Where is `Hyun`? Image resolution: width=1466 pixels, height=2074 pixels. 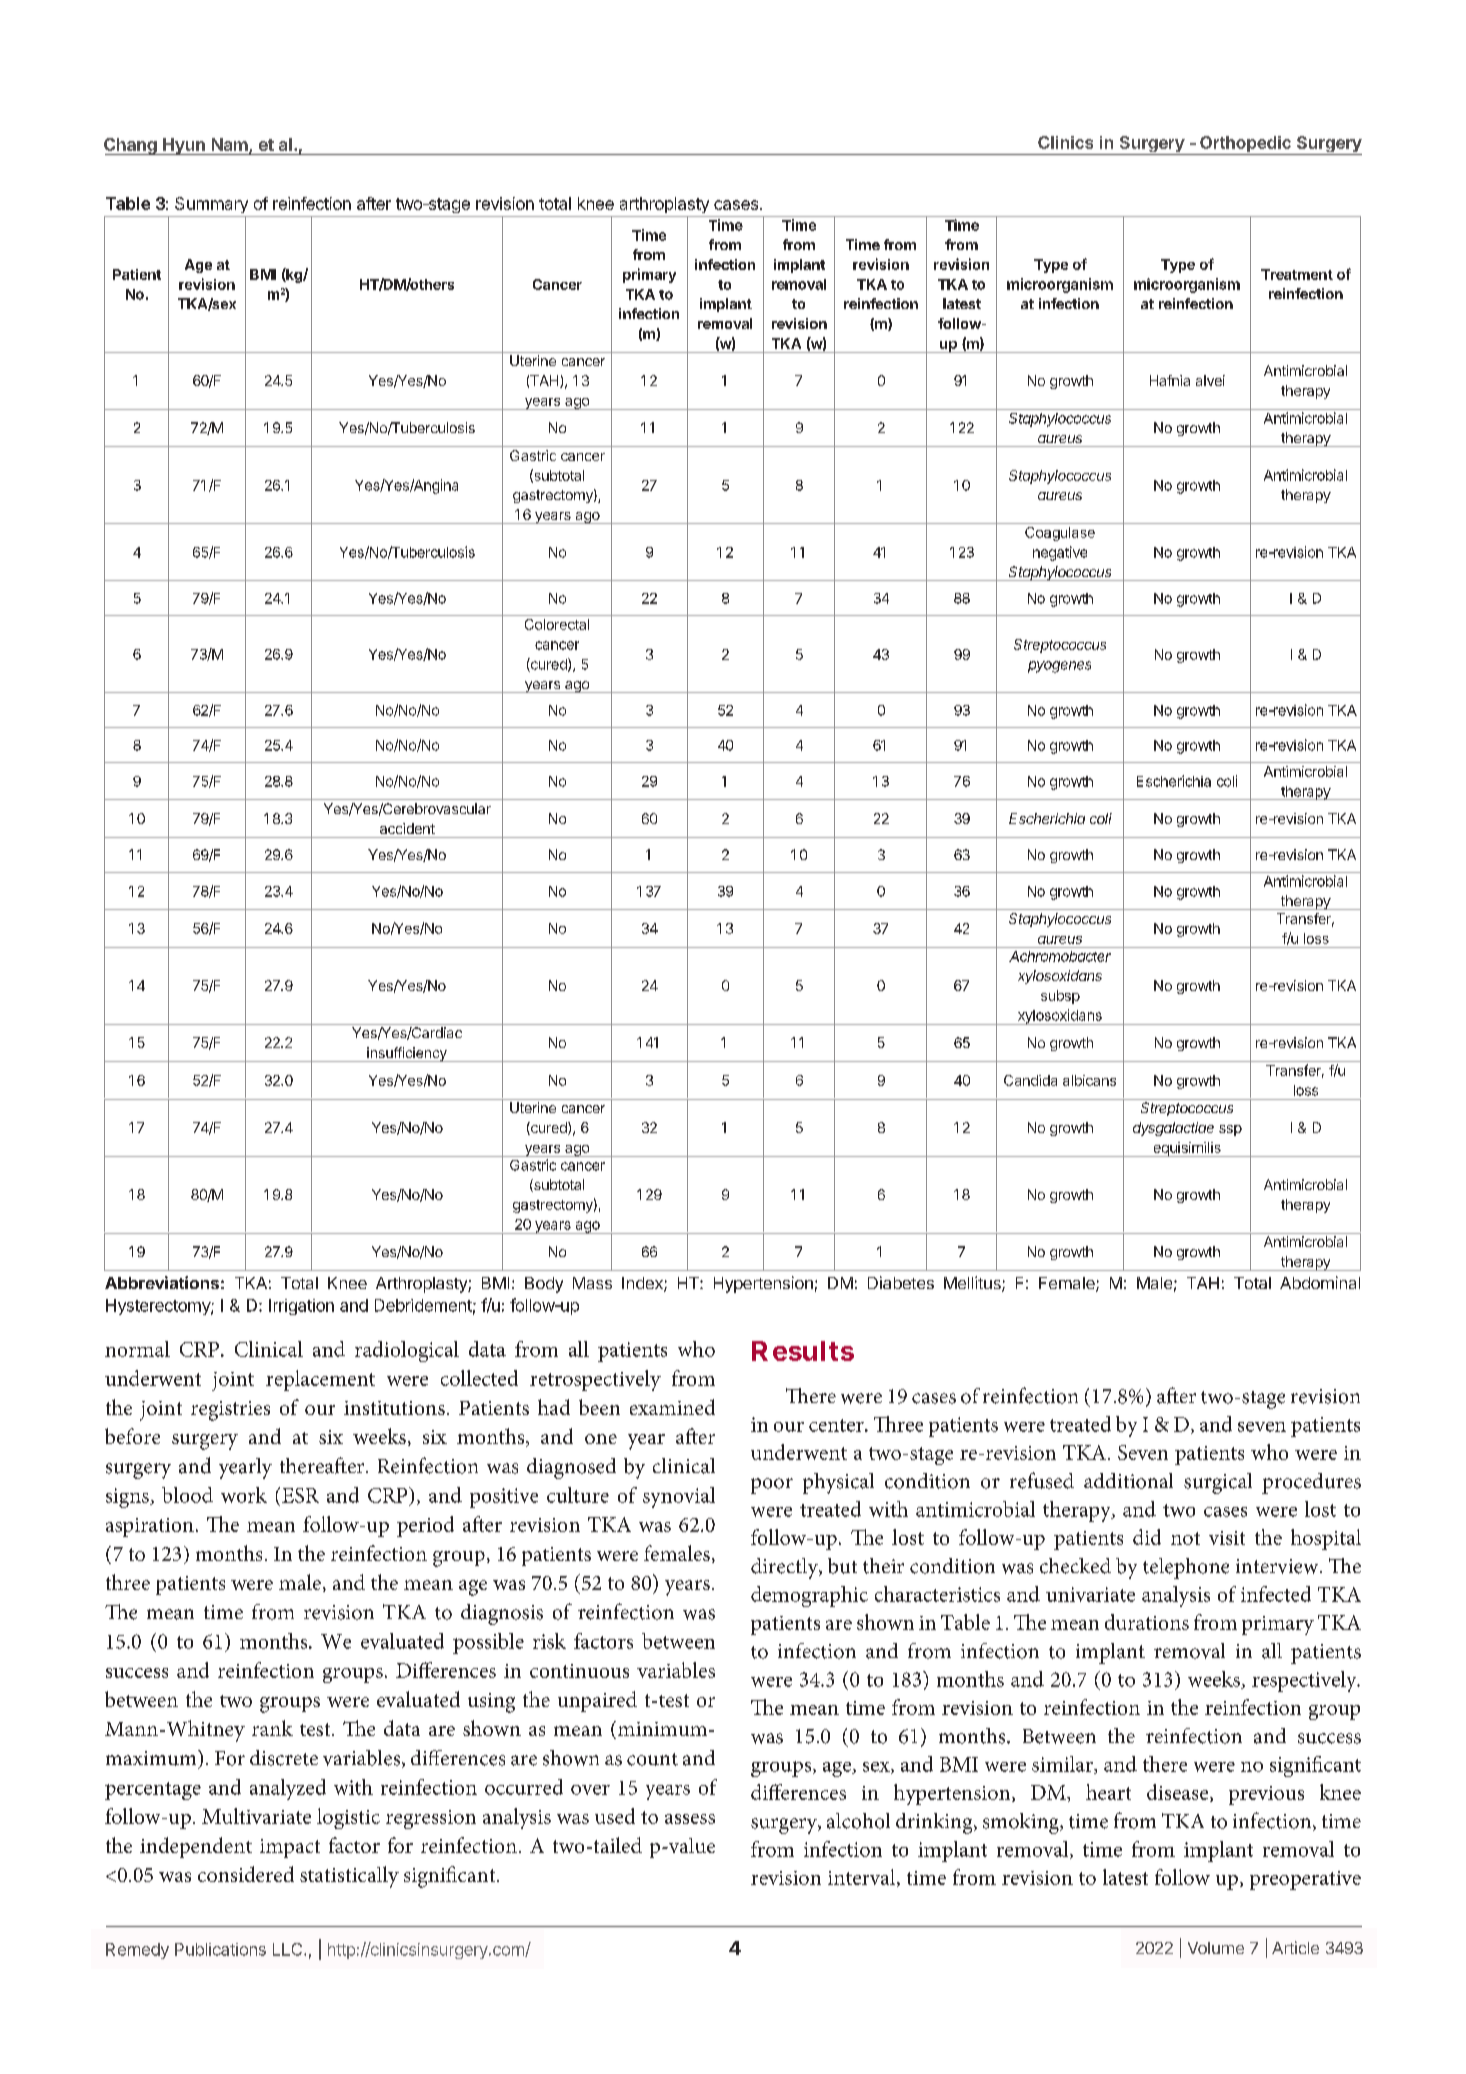
Hyun is located at coordinates (184, 146).
